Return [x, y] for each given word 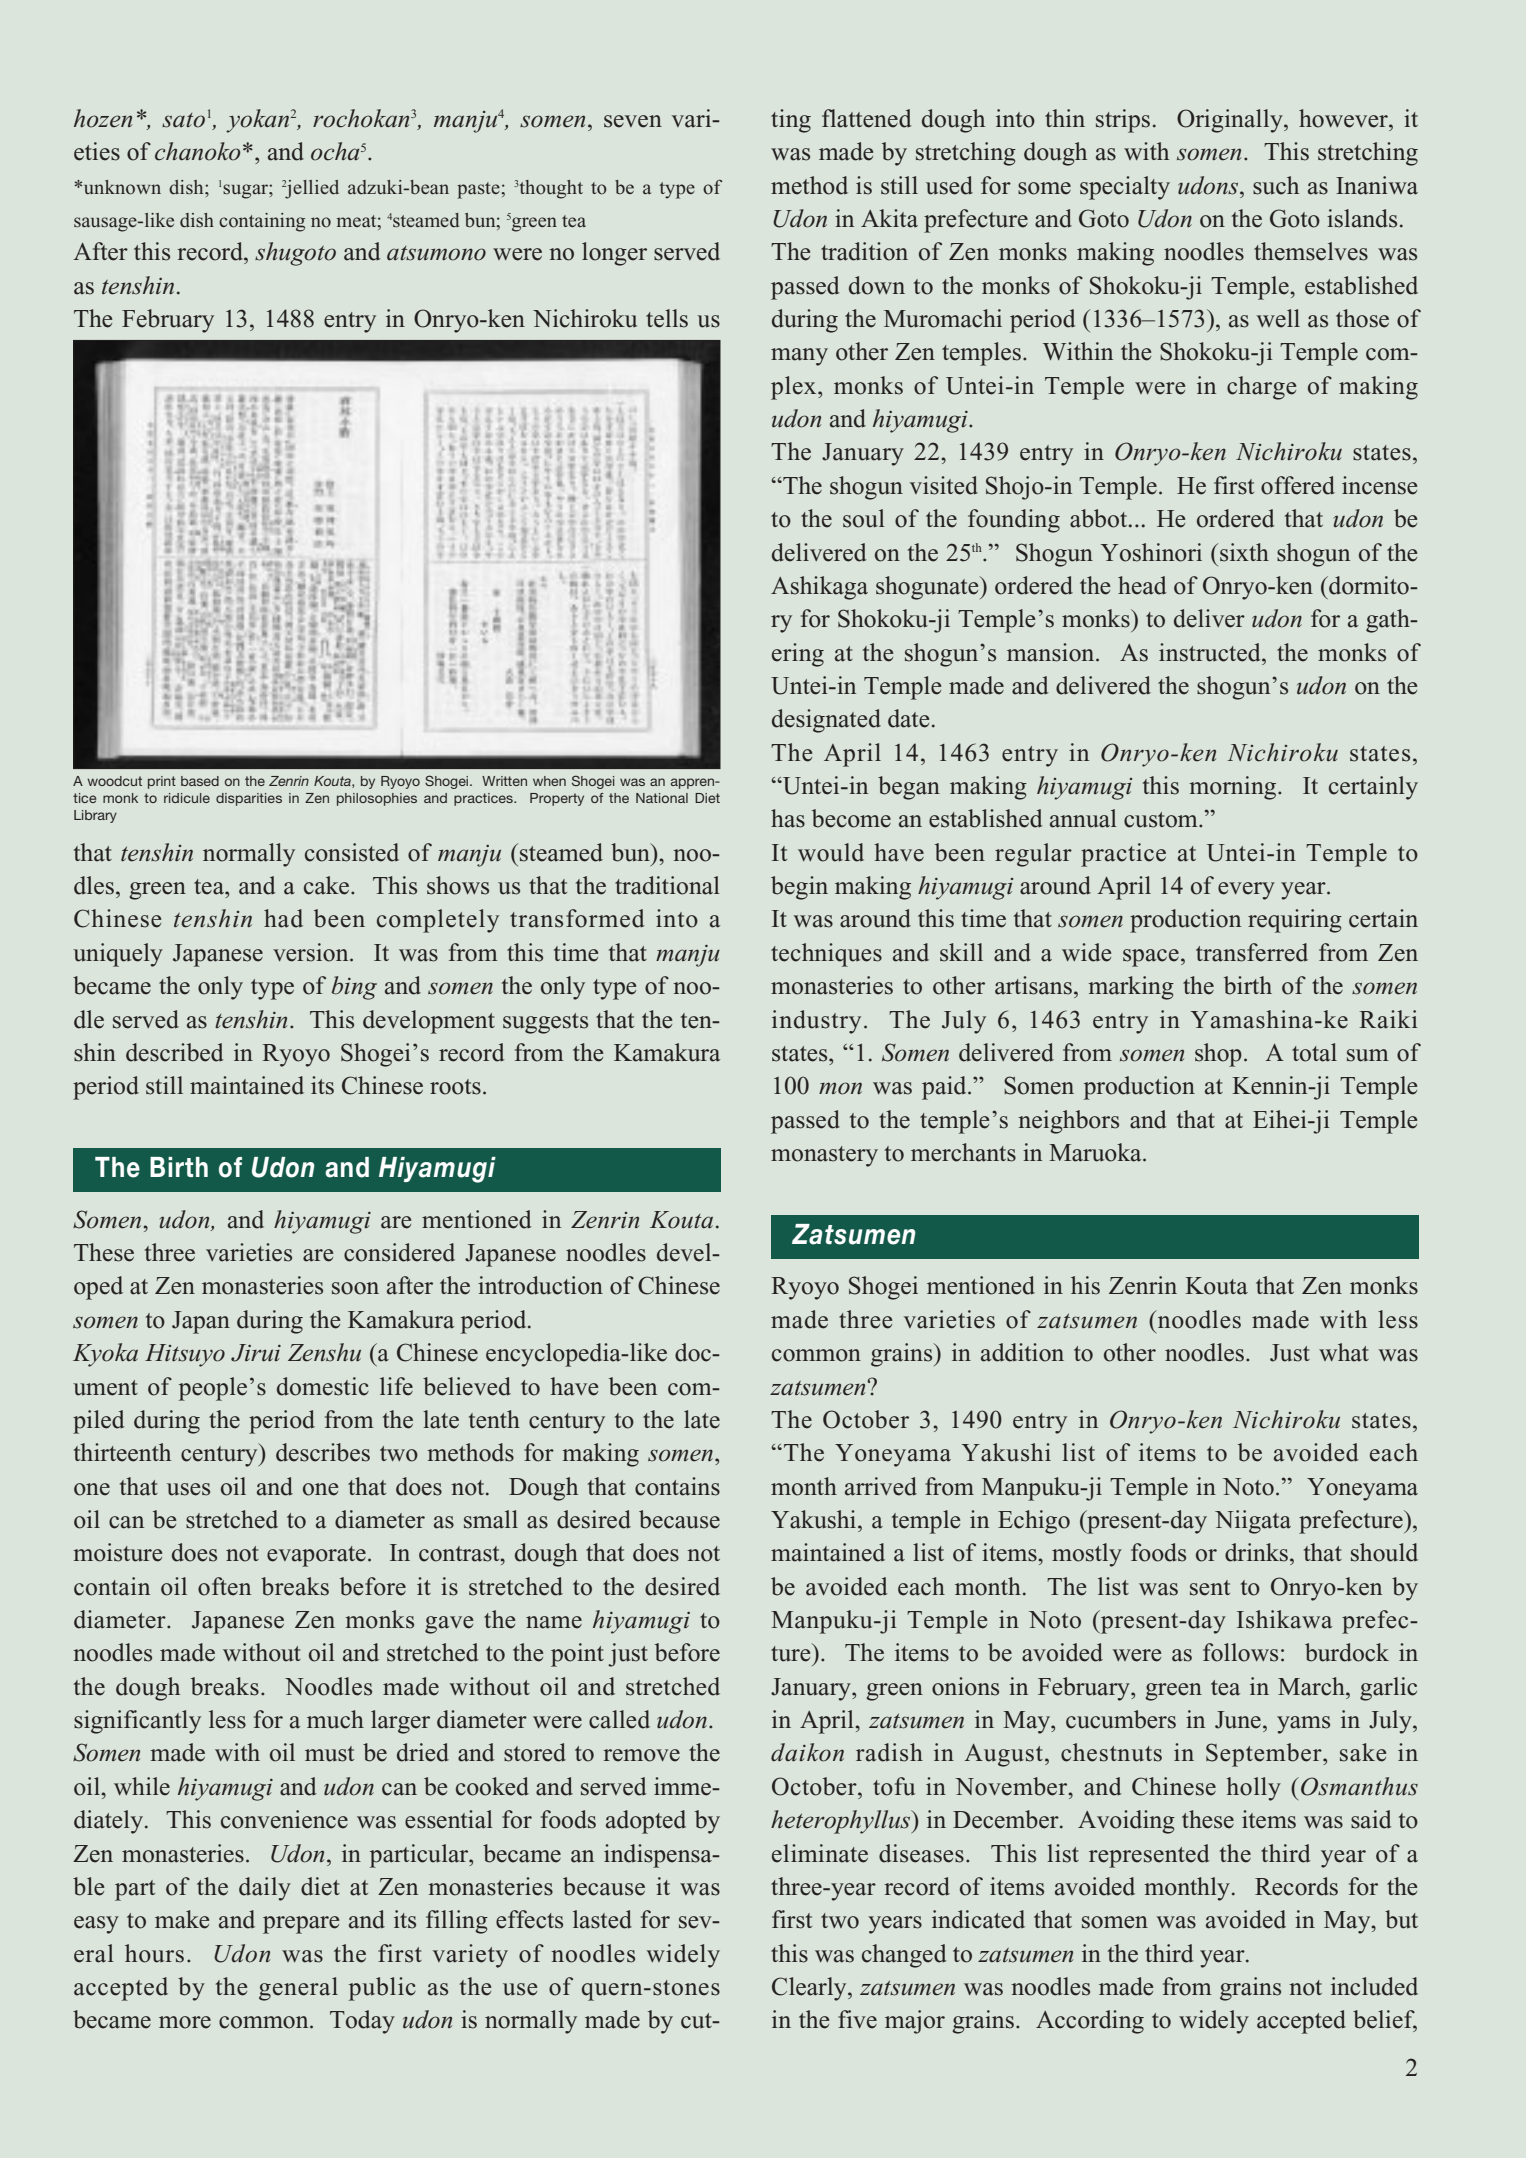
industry [816, 1022]
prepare [301, 1925]
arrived [881, 1486]
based [200, 781]
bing [354, 988]
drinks [1256, 1552]
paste [479, 190]
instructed [1211, 652]
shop [1218, 1055]
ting [791, 121]
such [1276, 185]
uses [188, 1489]
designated [826, 721]
